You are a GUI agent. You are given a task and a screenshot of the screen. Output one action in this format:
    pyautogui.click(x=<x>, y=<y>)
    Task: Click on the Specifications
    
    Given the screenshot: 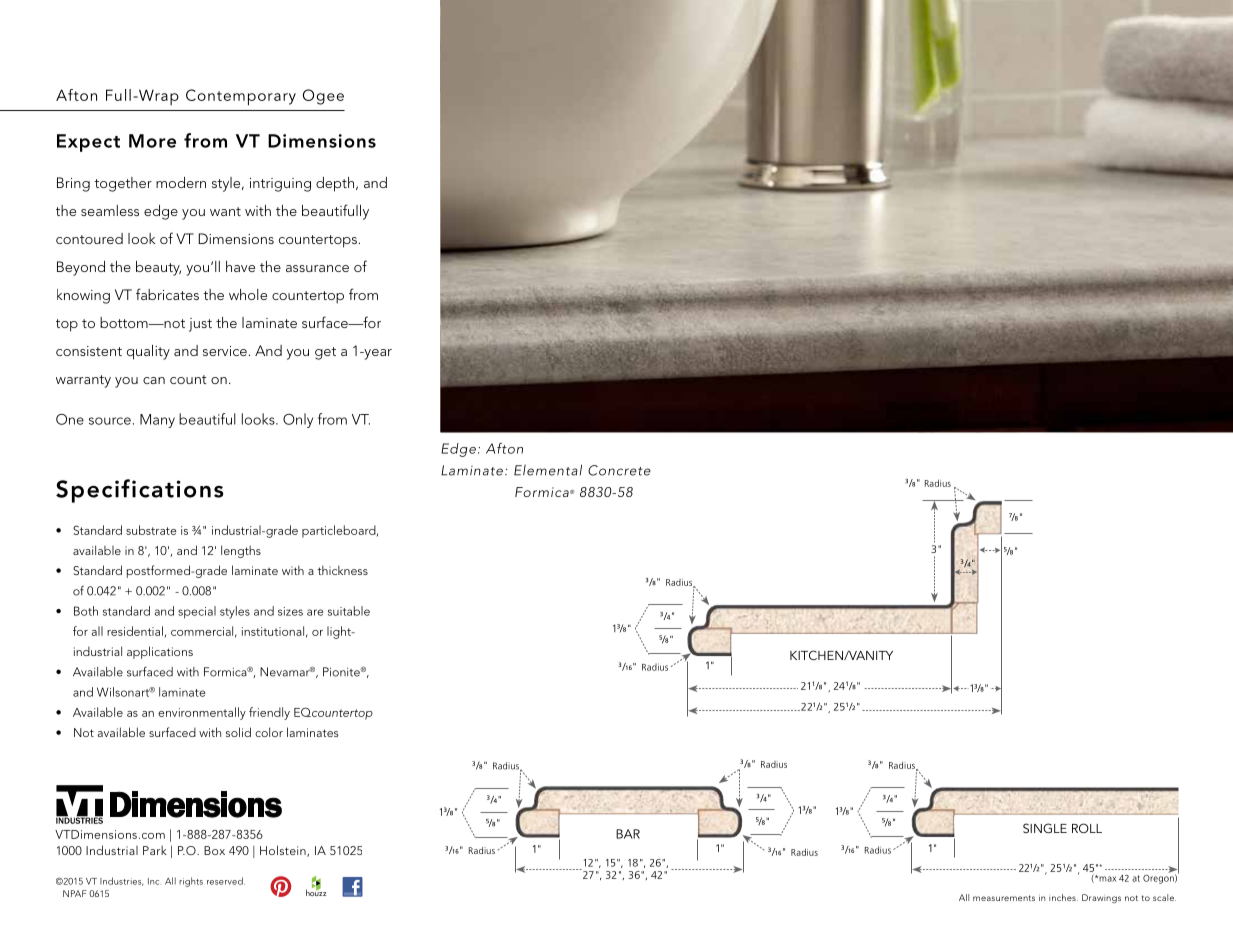 What is the action you would take?
    pyautogui.click(x=140, y=491)
